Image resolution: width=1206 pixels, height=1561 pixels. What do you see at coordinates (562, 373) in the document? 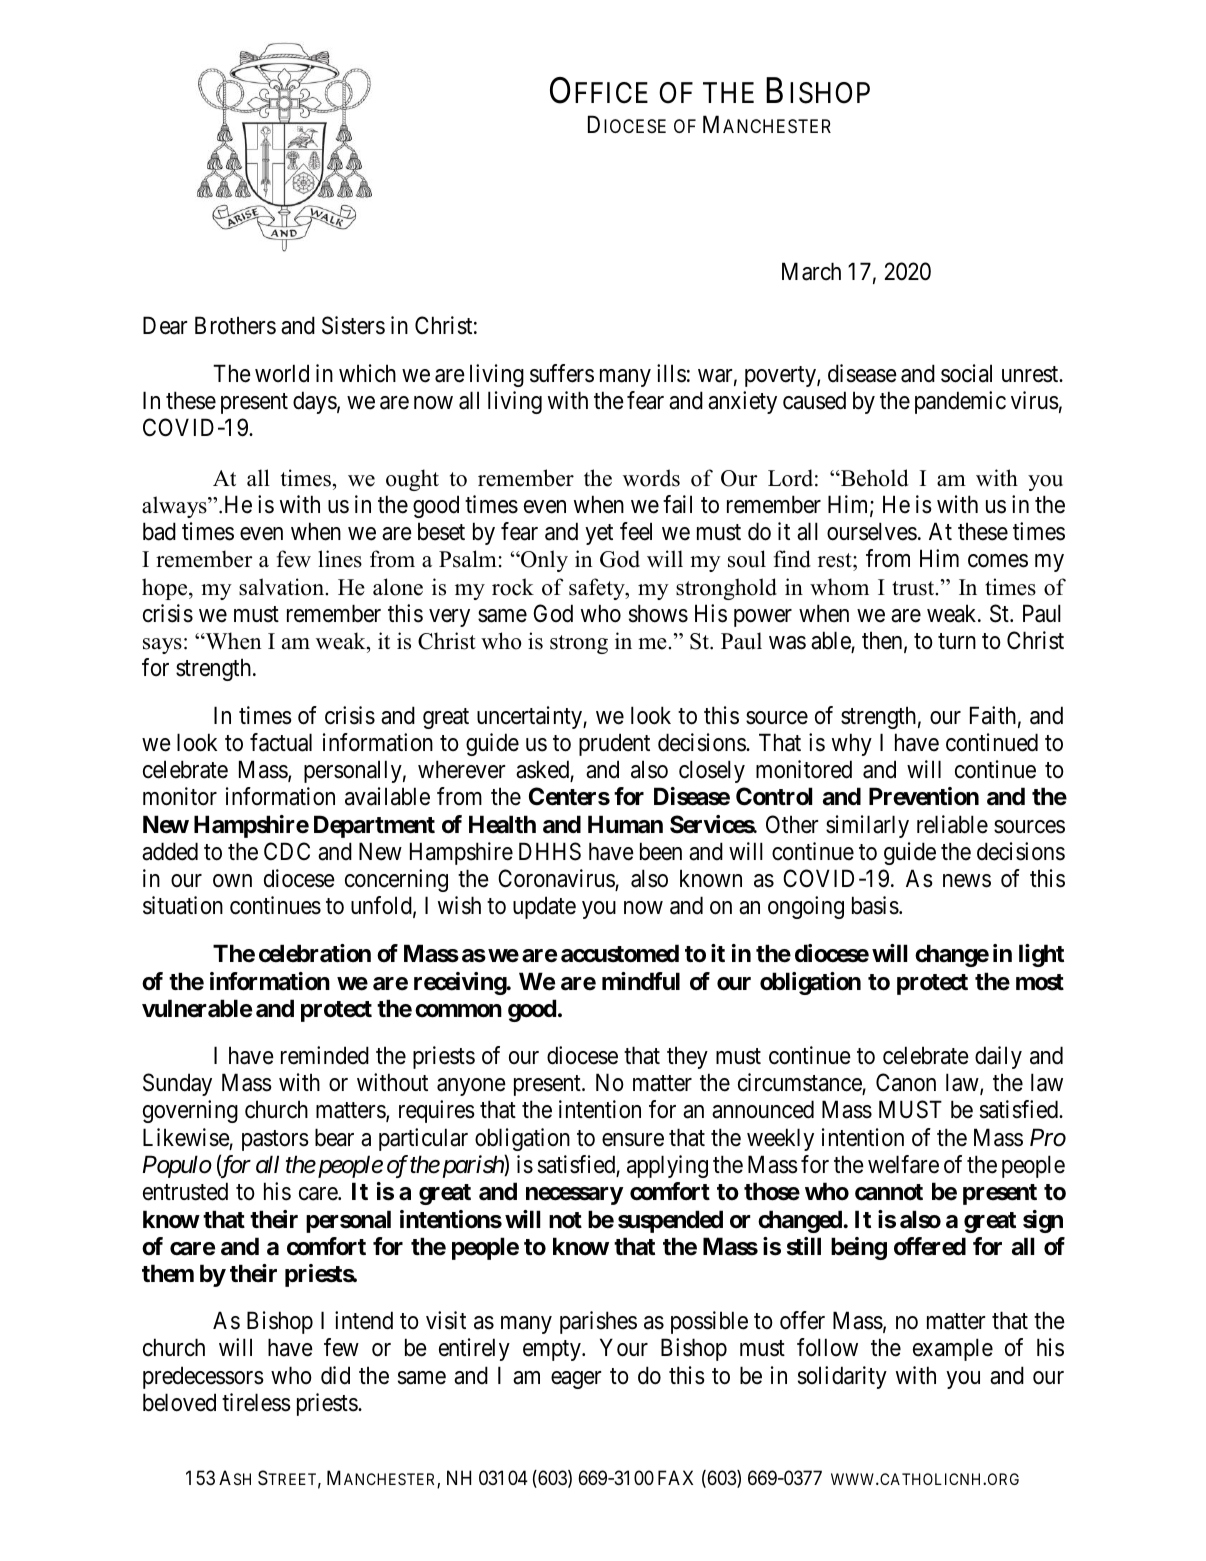
I see `suffers` at bounding box center [562, 373].
